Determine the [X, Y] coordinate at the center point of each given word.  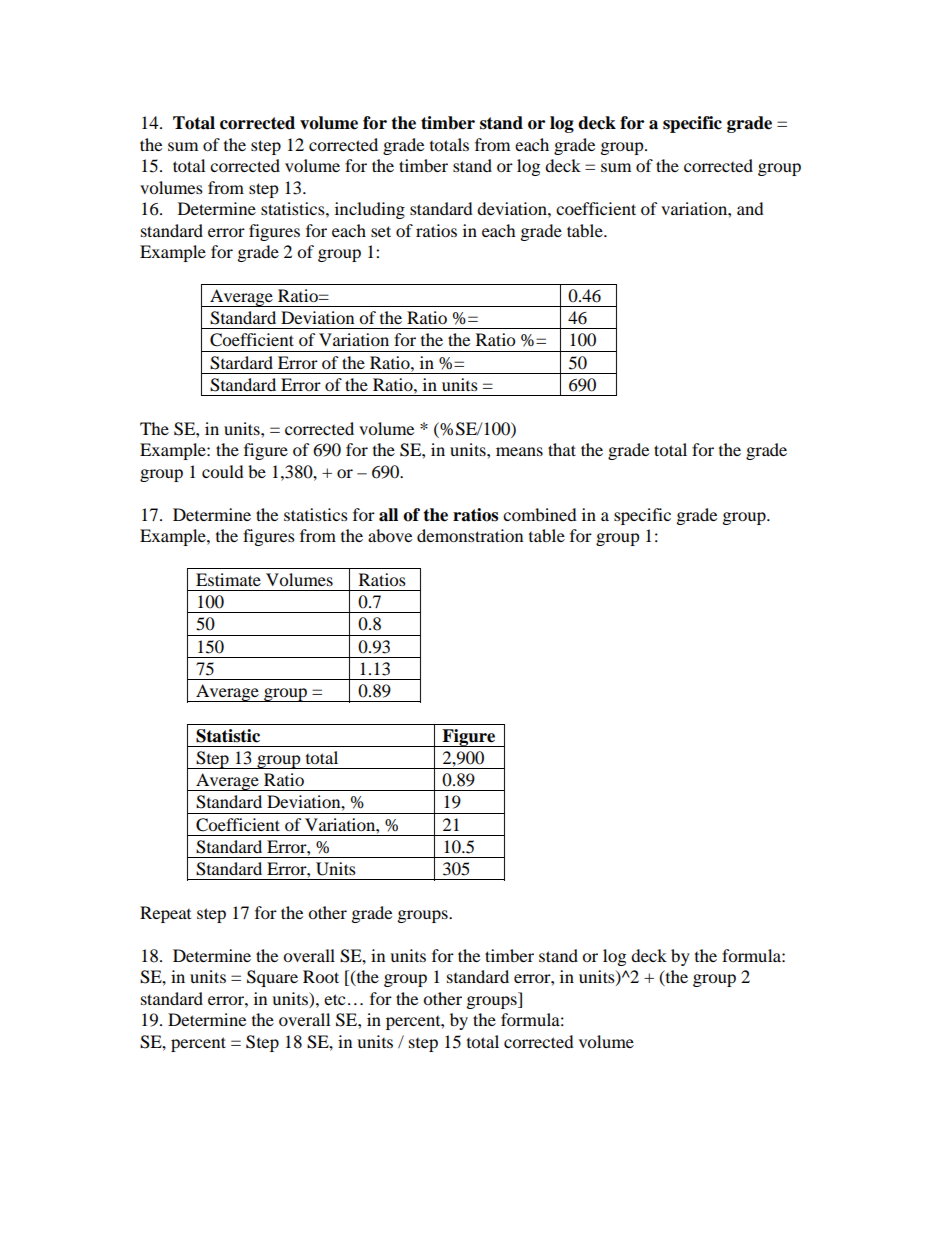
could [223, 471]
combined [540, 514]
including [370, 210]
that [562, 449]
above [390, 535]
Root [321, 976]
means [519, 451]
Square [272, 978]
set [381, 231]
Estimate [228, 579]
